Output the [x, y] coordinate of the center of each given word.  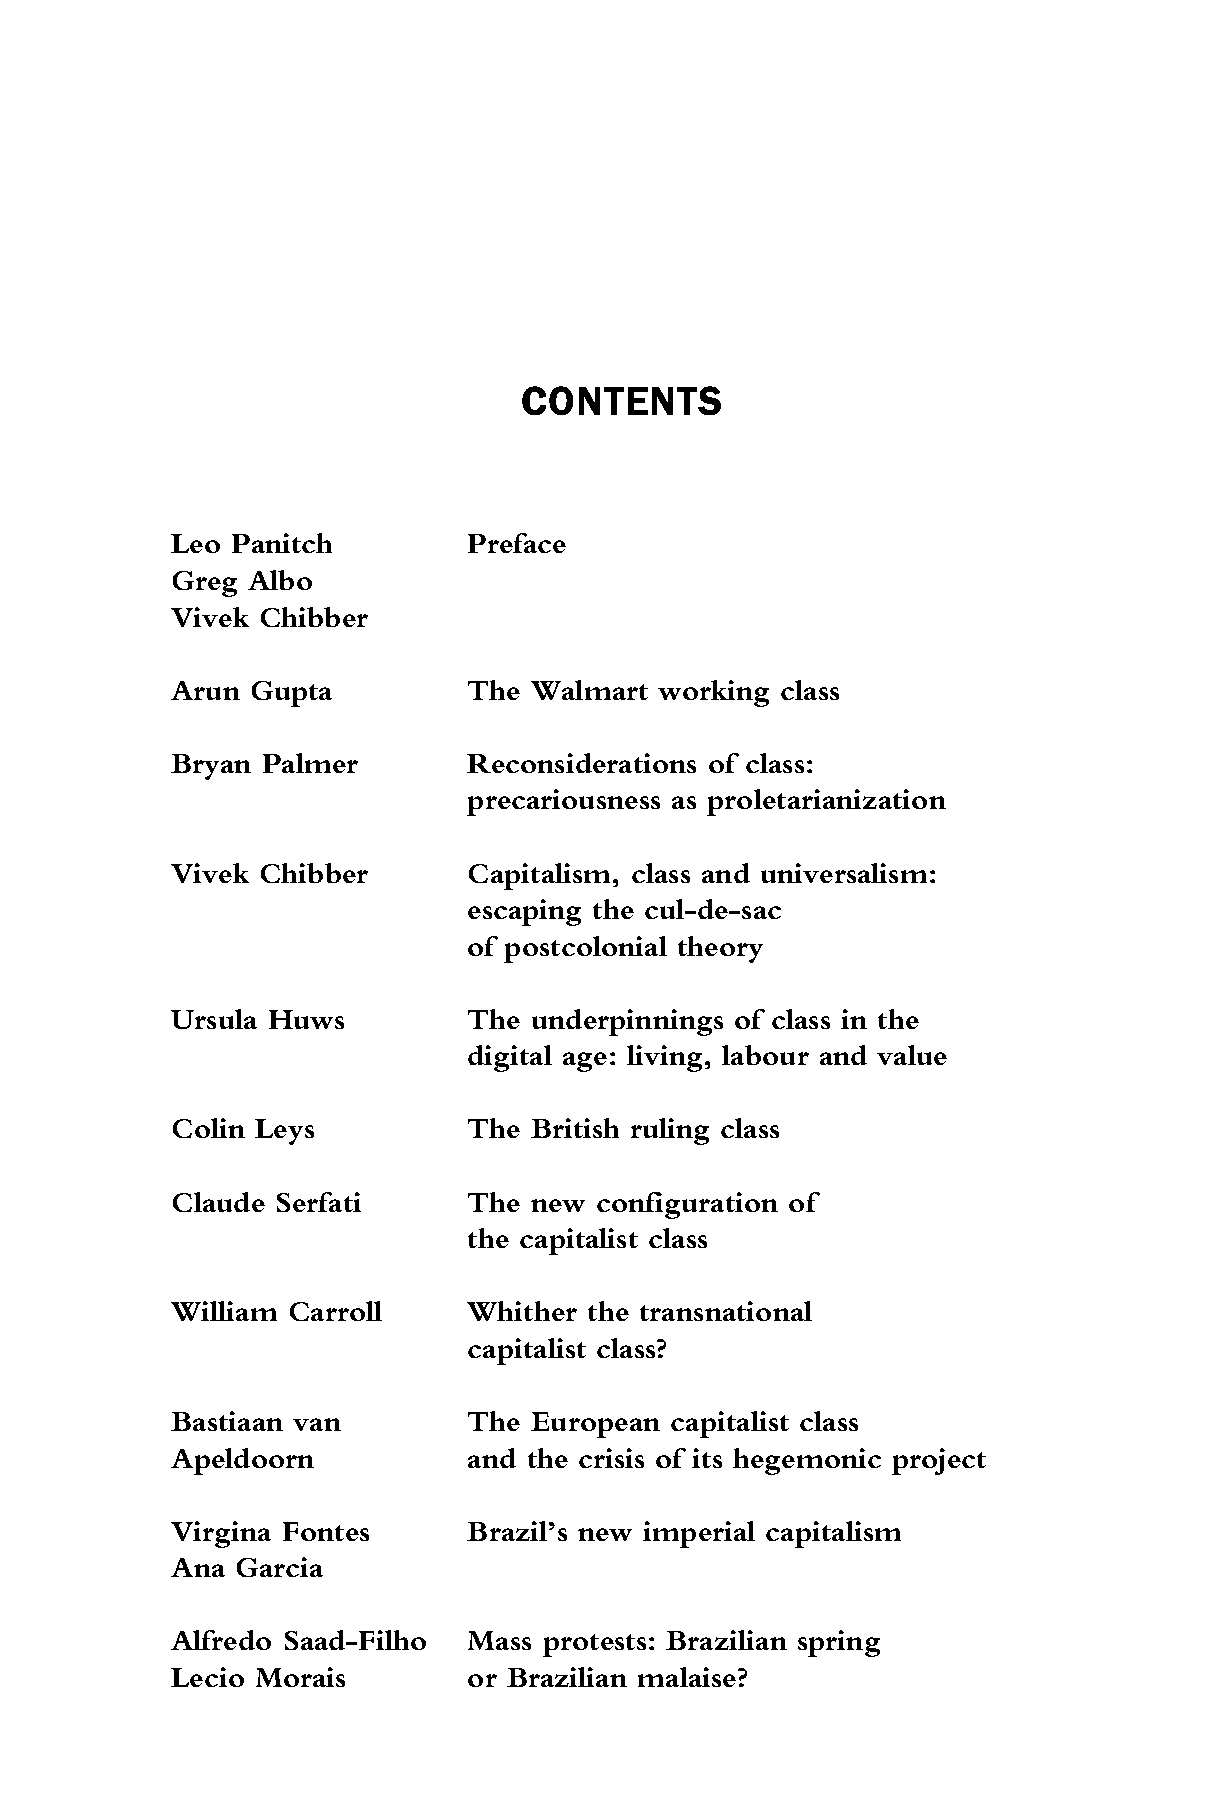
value [912, 1055]
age [585, 1062]
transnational [726, 1311]
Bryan [211, 767]
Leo [195, 543]
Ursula [214, 1019]
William [224, 1311]
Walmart [589, 690]
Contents [621, 400]
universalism [844, 873]
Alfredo [221, 1640]
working [713, 693]
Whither [522, 1311]
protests [594, 1645]
